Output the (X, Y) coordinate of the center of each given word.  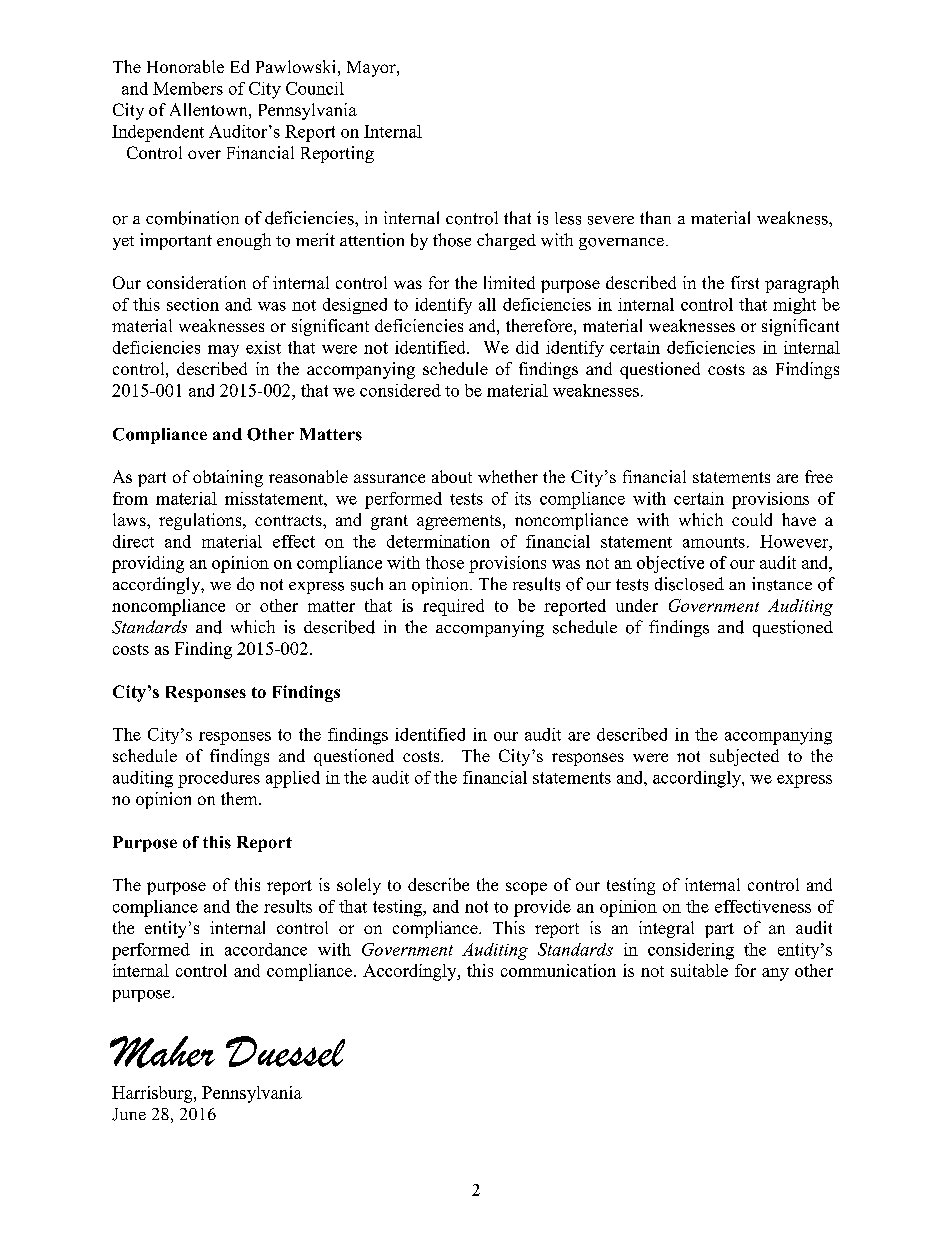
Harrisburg (153, 1094)
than (655, 217)
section (193, 304)
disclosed (689, 584)
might (794, 306)
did (527, 347)
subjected (744, 757)
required (453, 607)
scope (526, 888)
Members (188, 88)
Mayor (372, 69)
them (240, 798)
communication (558, 970)
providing (148, 564)
